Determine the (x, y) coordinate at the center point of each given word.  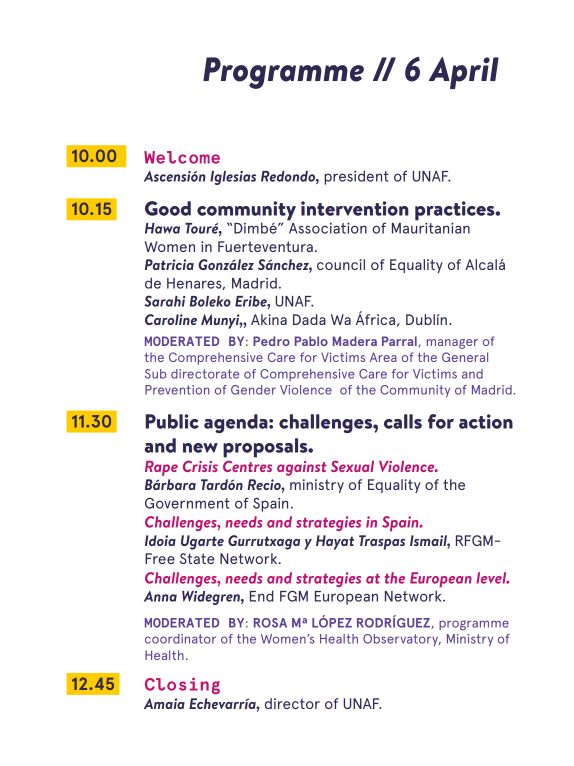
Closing (182, 685)
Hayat (335, 542)
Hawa (162, 228)
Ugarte (202, 542)
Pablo (311, 341)
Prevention (177, 390)
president (356, 177)
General (465, 357)
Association (327, 227)
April (464, 73)
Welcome (182, 157)
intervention (355, 208)
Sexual (352, 466)
